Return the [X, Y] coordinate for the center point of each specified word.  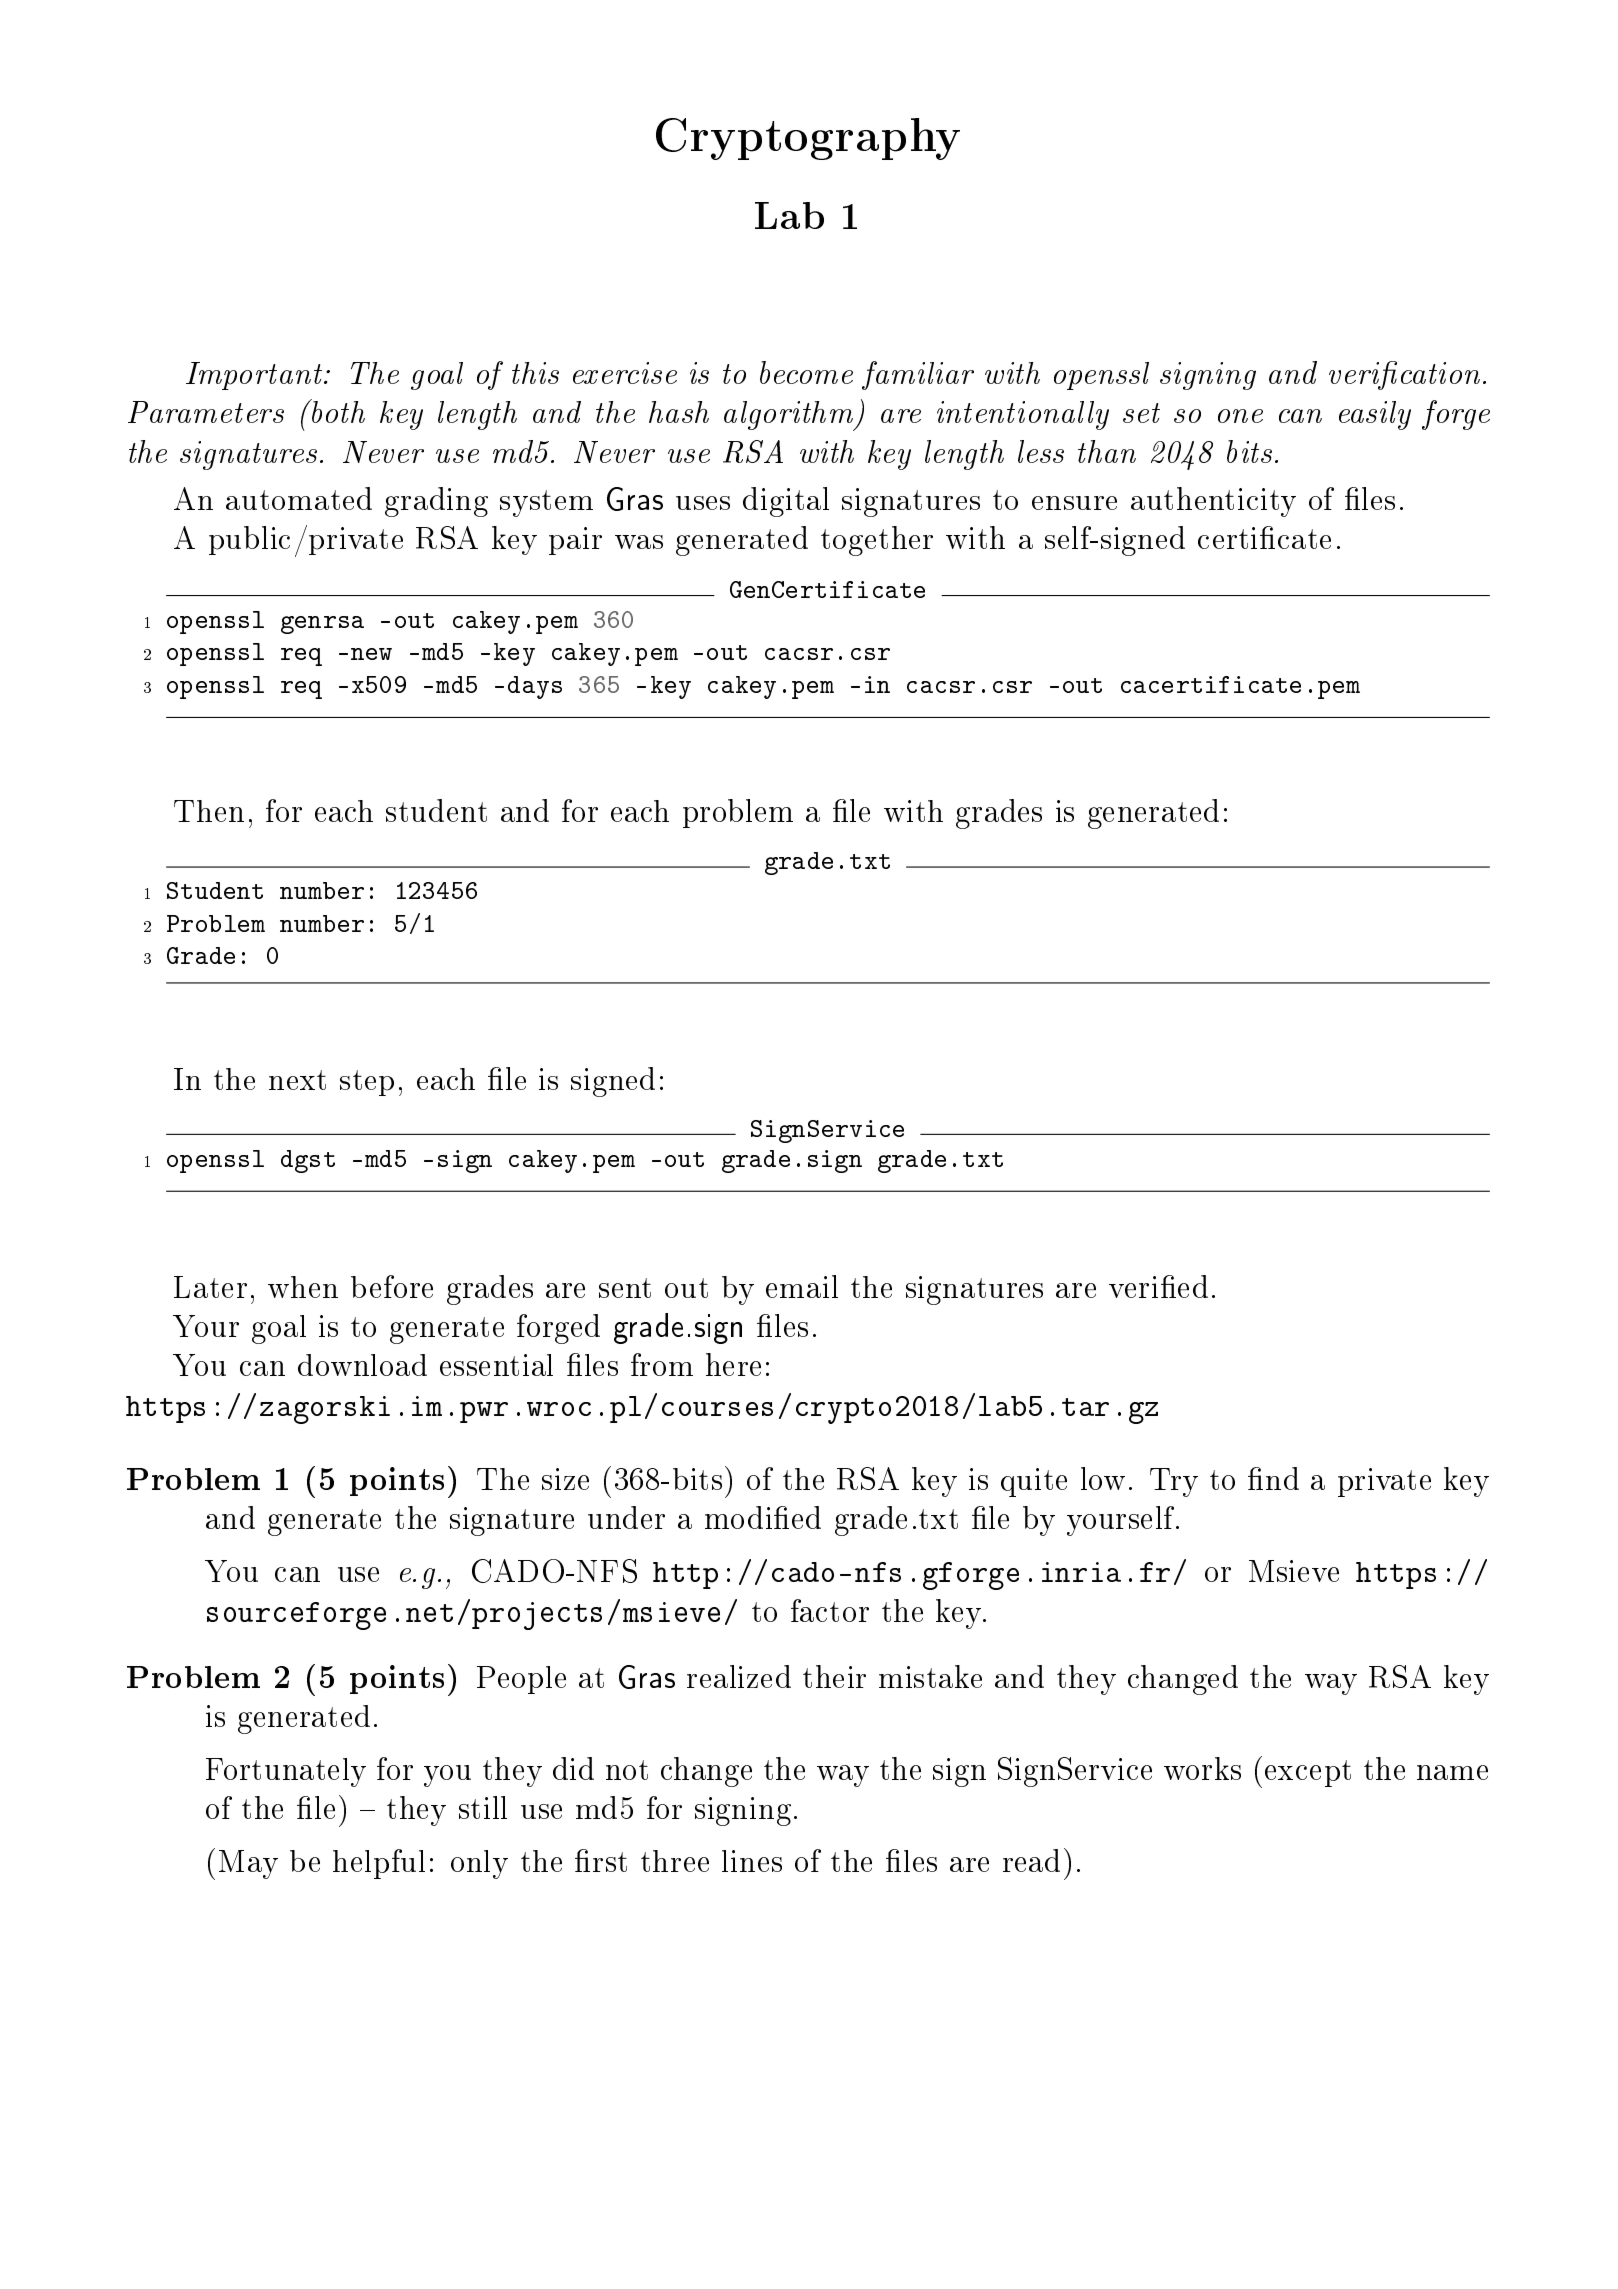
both [337, 411]
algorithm [790, 416]
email [802, 1286]
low [1103, 1478]
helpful [379, 1864]
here [733, 1364]
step [367, 1083]
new [371, 654]
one [1240, 416]
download [362, 1365]
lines [752, 1861]
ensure [1074, 503]
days [535, 687]
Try [1174, 1482]
